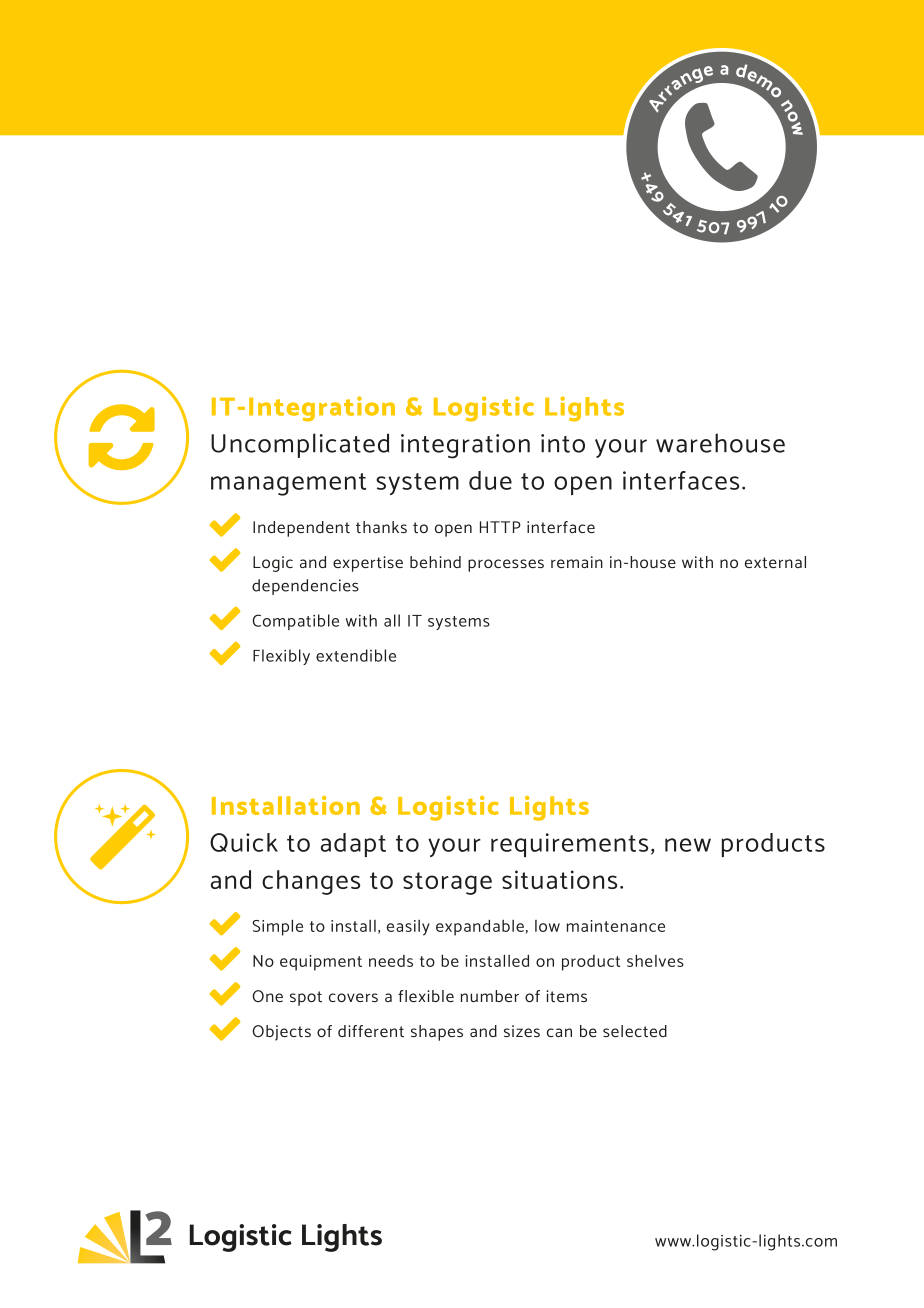 The height and width of the screenshot is (1308, 924). Describe the element at coordinates (300, 445) in the screenshot. I see `Uncomplicated` at that location.
